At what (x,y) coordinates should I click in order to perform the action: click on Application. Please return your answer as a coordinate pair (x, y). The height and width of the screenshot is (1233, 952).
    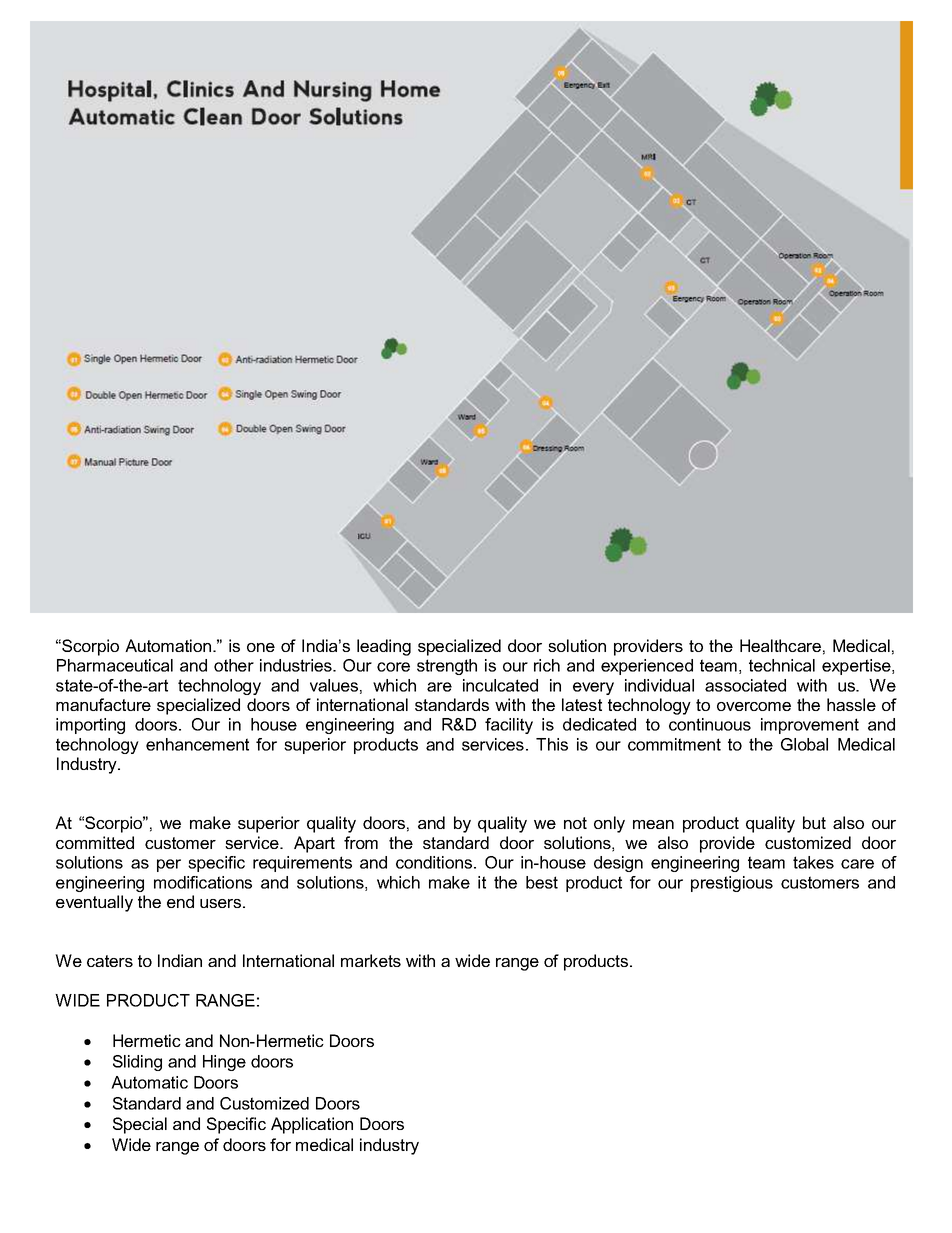
    Looking at the image, I should click on (312, 1125).
